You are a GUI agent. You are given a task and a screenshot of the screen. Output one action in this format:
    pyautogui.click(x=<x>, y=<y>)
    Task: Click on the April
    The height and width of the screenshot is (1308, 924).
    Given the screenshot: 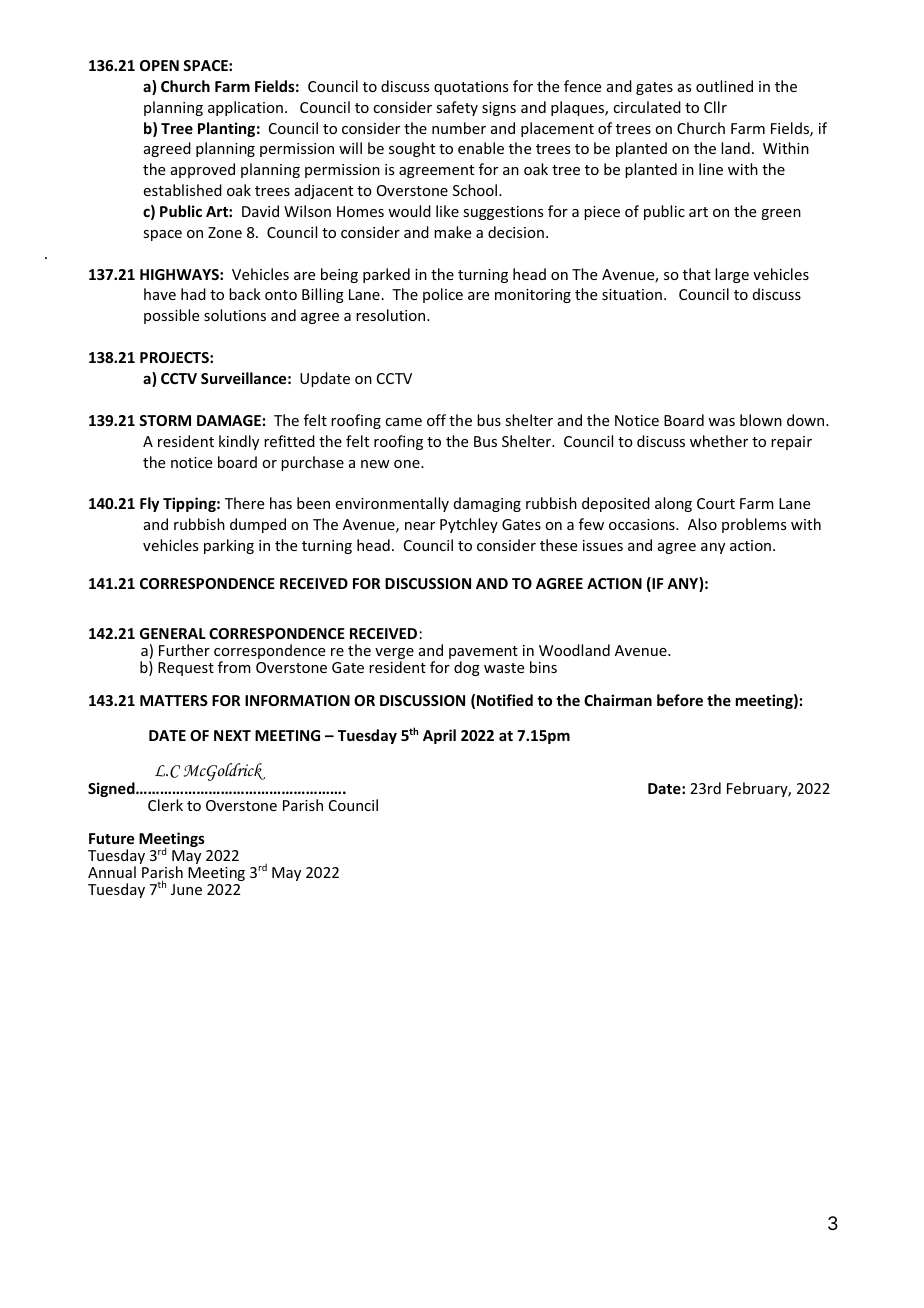 What is the action you would take?
    pyautogui.click(x=439, y=736)
